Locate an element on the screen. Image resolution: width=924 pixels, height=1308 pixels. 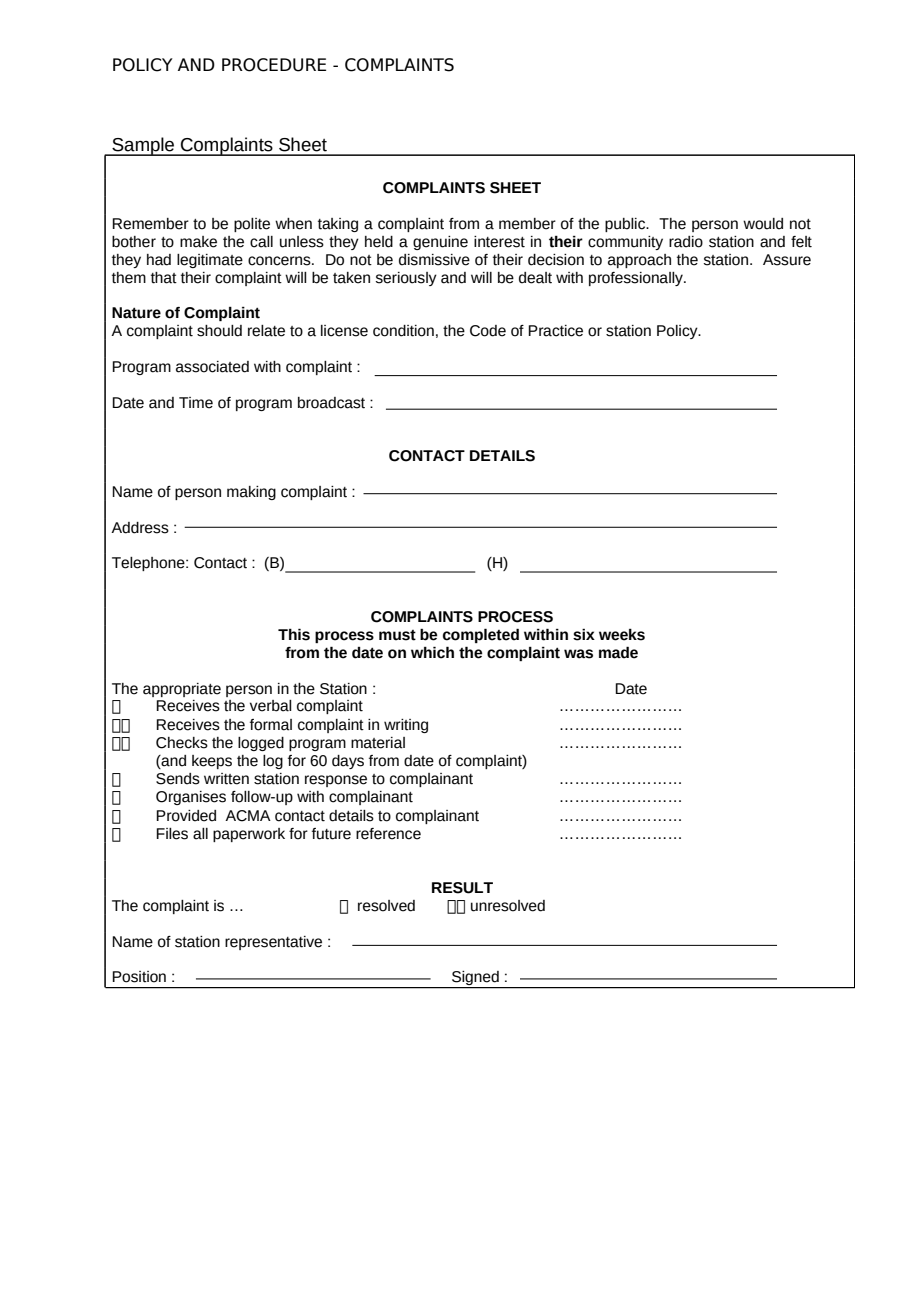
which is located at coordinates (432, 652).
